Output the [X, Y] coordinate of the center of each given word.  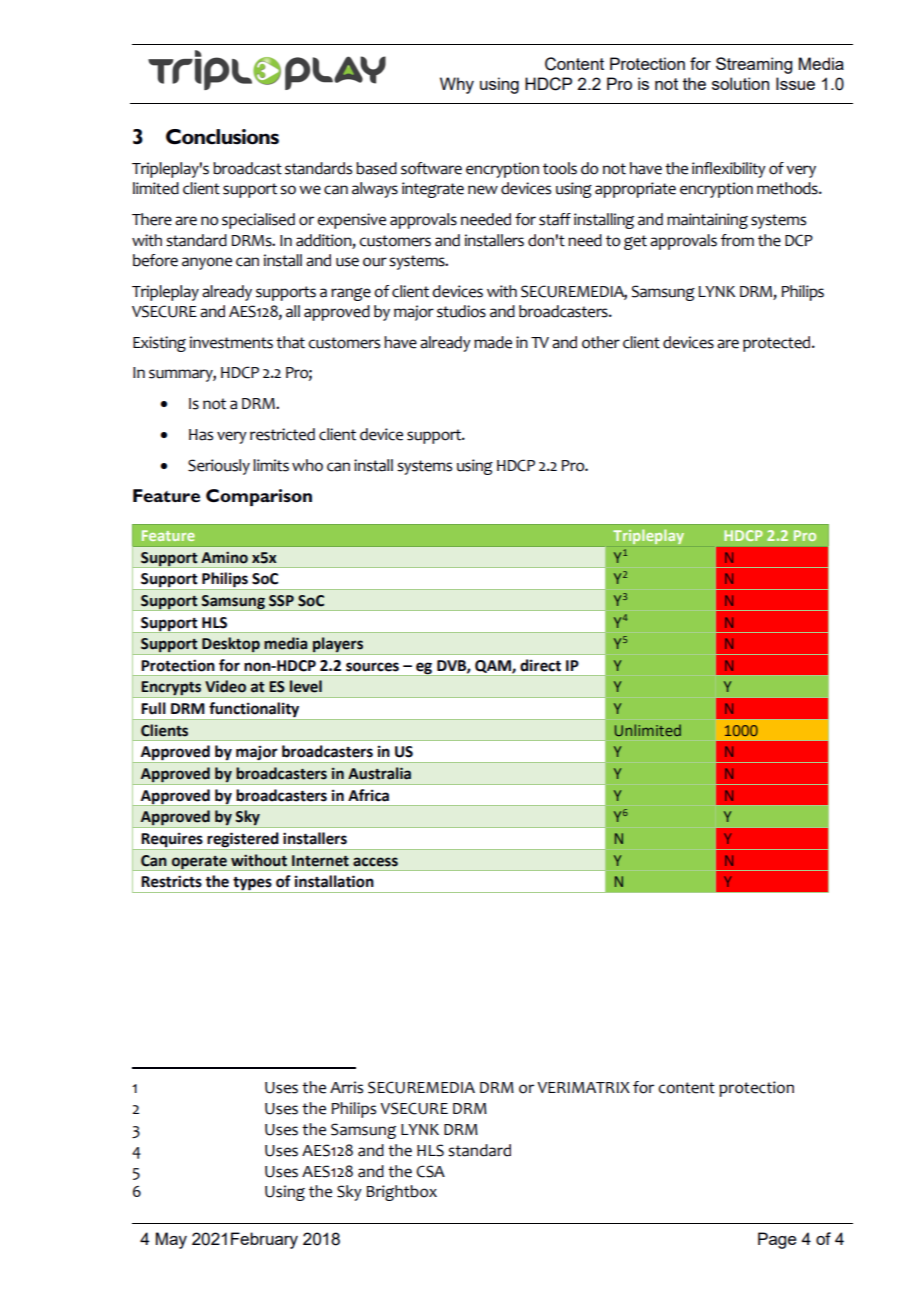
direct [540, 665]
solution [740, 83]
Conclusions [222, 137]
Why [457, 85]
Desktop [231, 646]
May [171, 1240]
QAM [494, 667]
